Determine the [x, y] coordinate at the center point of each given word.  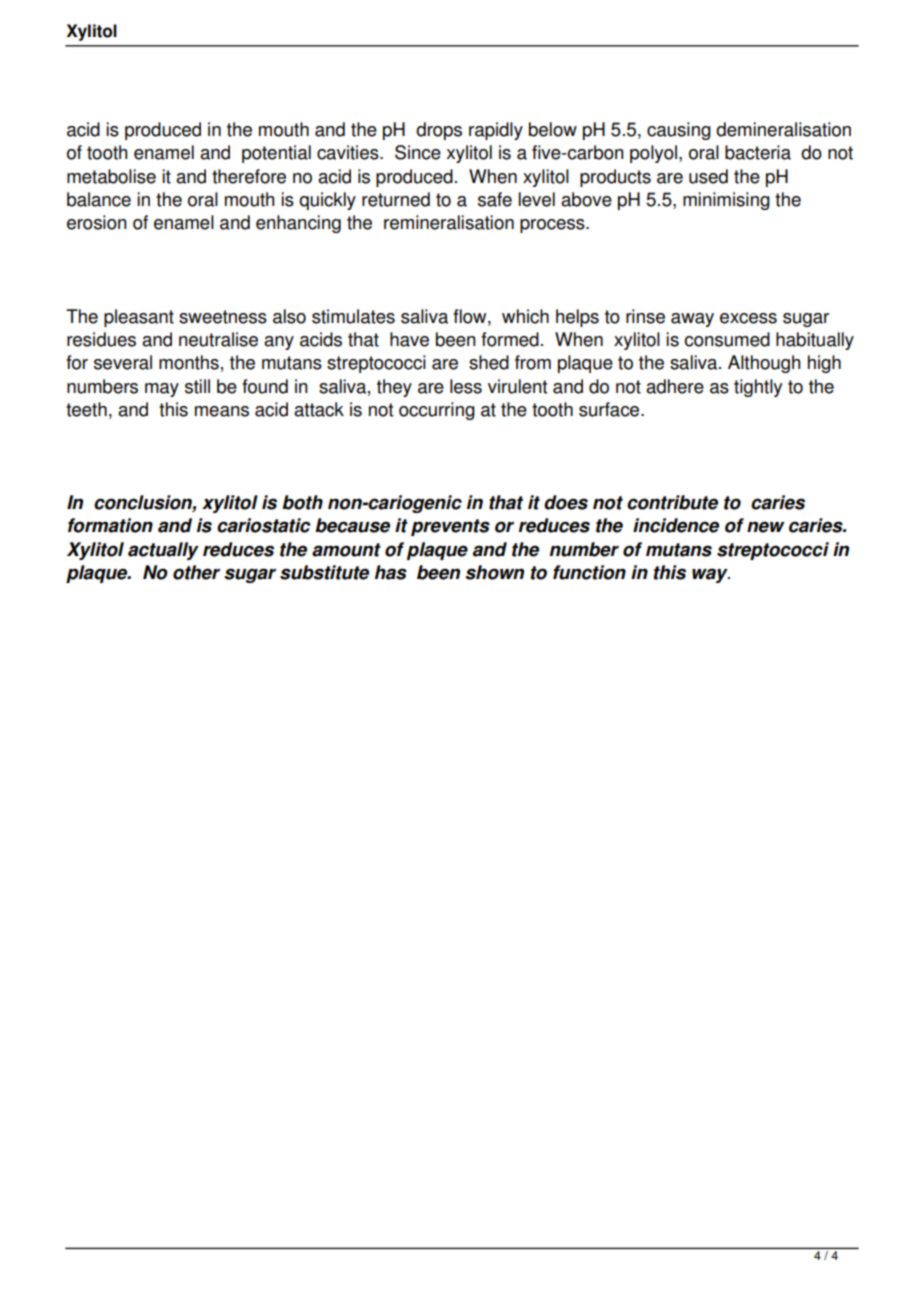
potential [276, 154]
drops [439, 131]
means [222, 411]
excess [748, 318]
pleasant [139, 318]
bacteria [758, 152]
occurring [437, 411]
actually [163, 551]
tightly [758, 388]
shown [494, 572]
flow [471, 316]
